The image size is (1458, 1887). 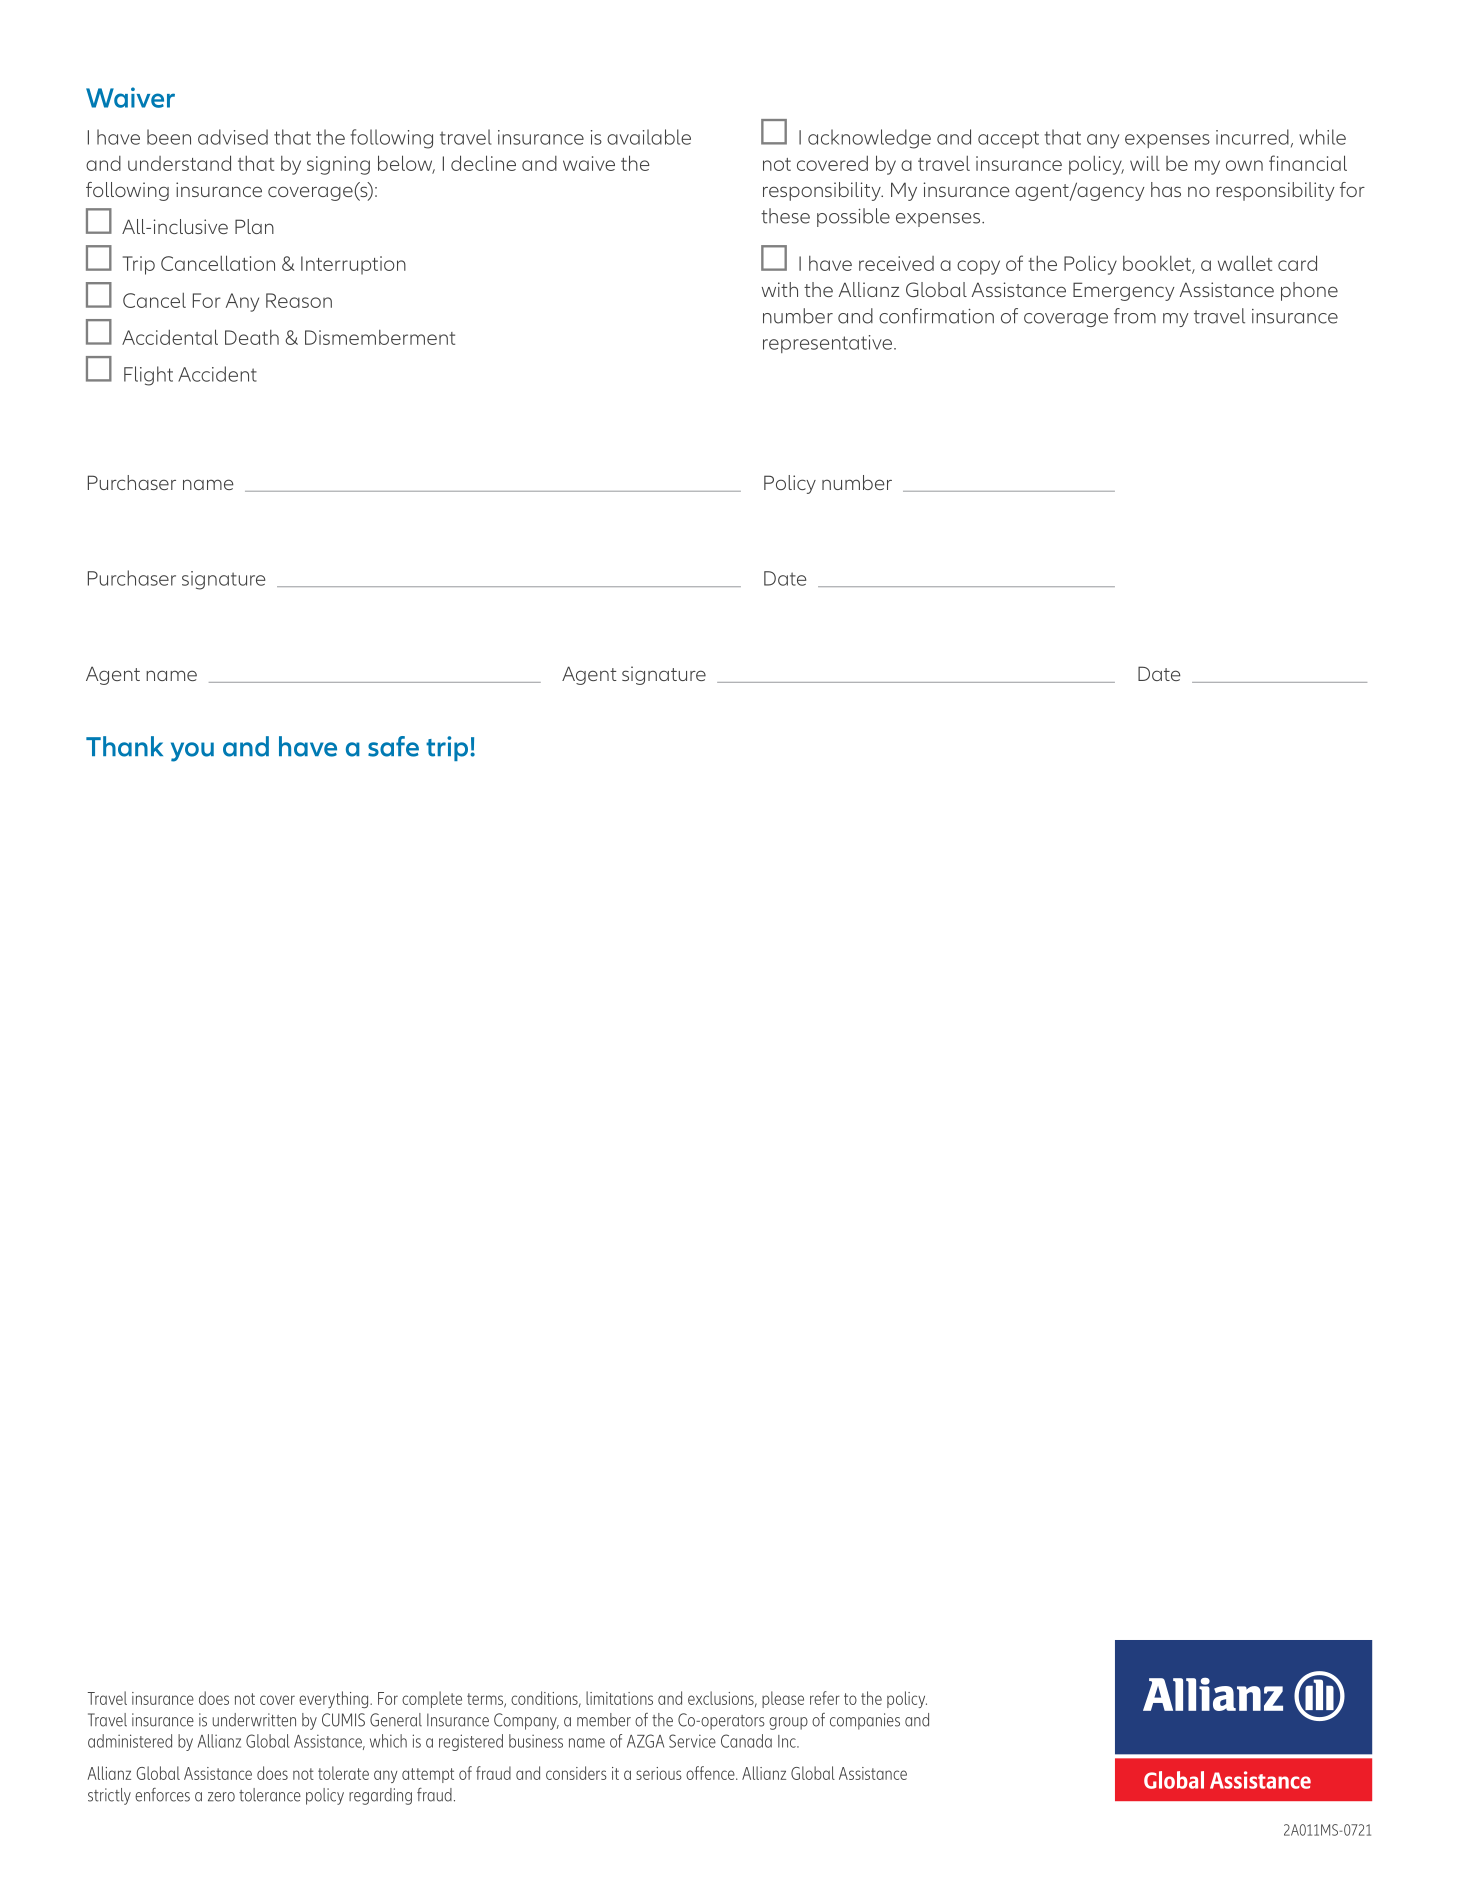 I want to click on safe, so click(x=393, y=746).
